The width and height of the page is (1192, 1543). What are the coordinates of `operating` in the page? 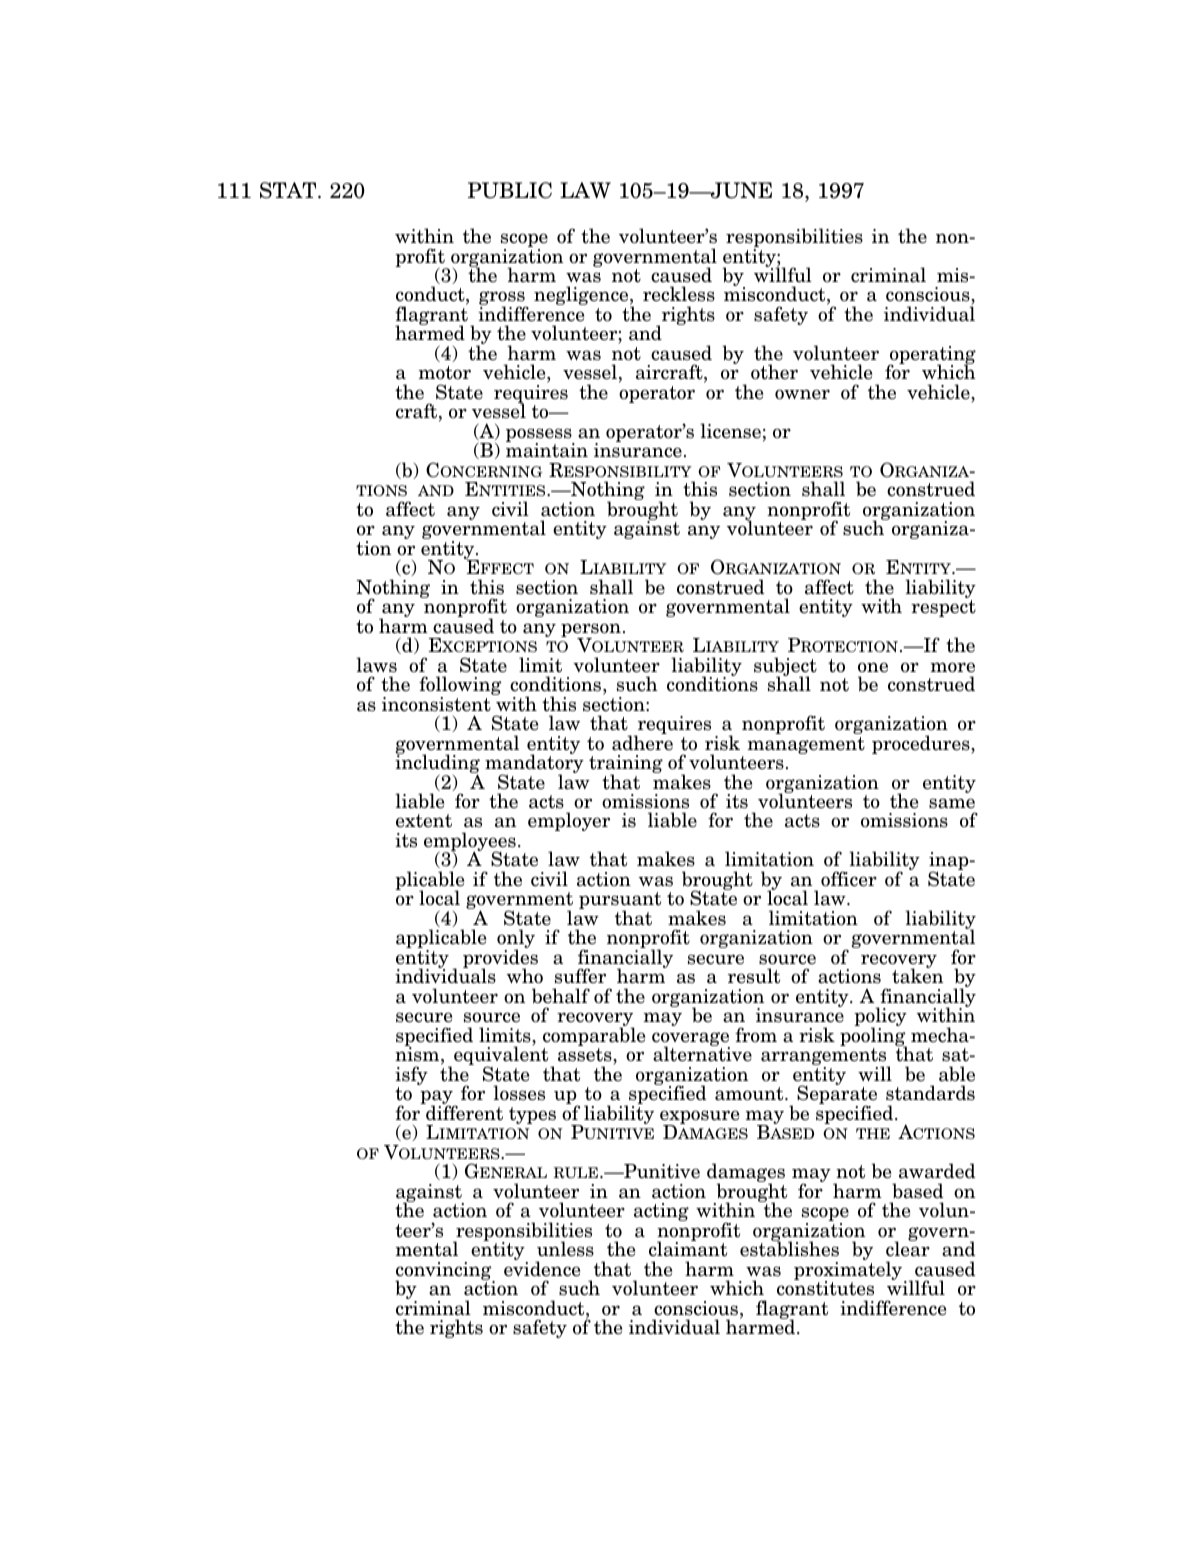 It's located at (932, 356).
